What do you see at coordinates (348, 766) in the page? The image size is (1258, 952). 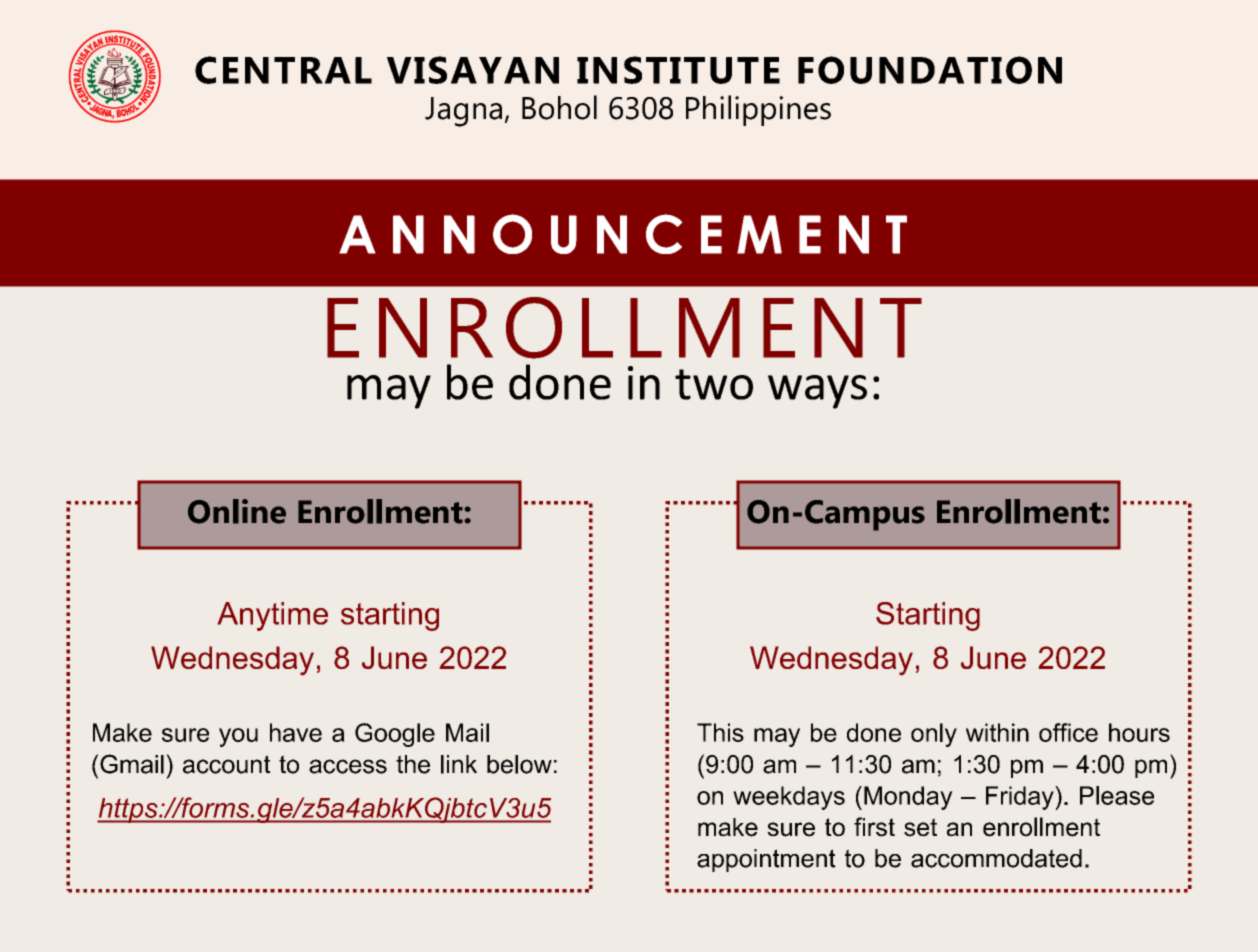 I see `access` at bounding box center [348, 766].
